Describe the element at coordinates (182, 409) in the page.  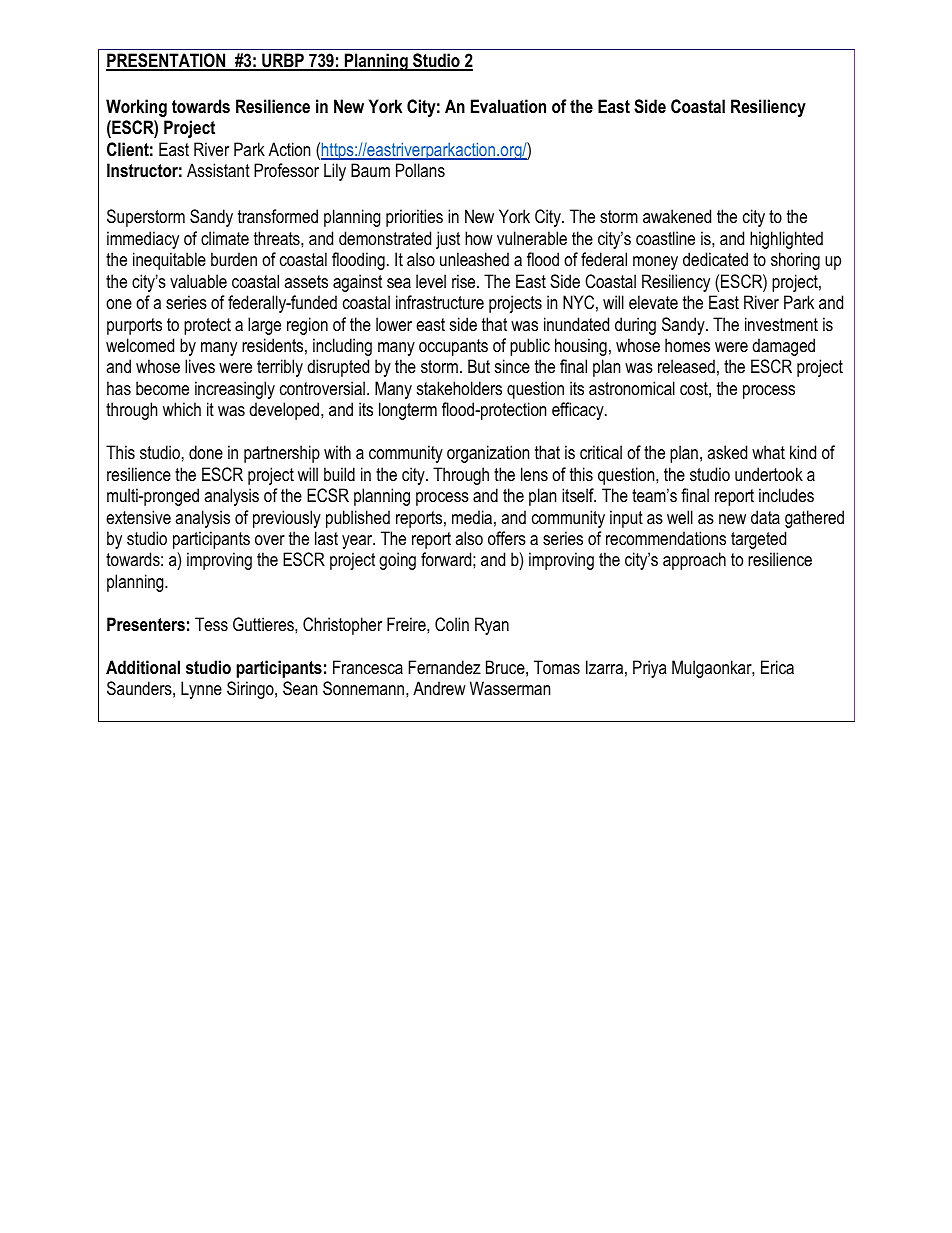
I see `which` at that location.
